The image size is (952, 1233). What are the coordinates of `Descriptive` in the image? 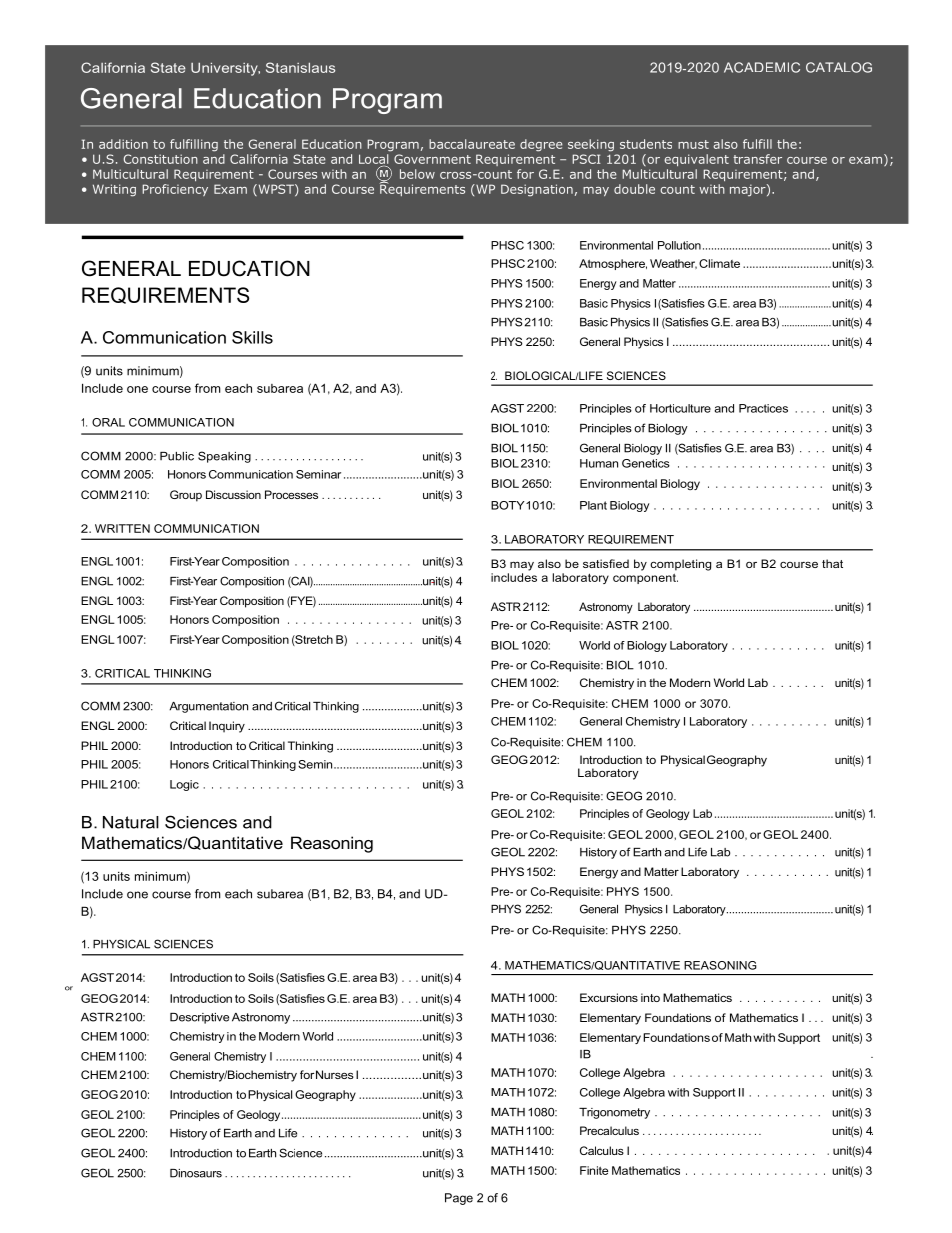 It's located at (199, 1018).
